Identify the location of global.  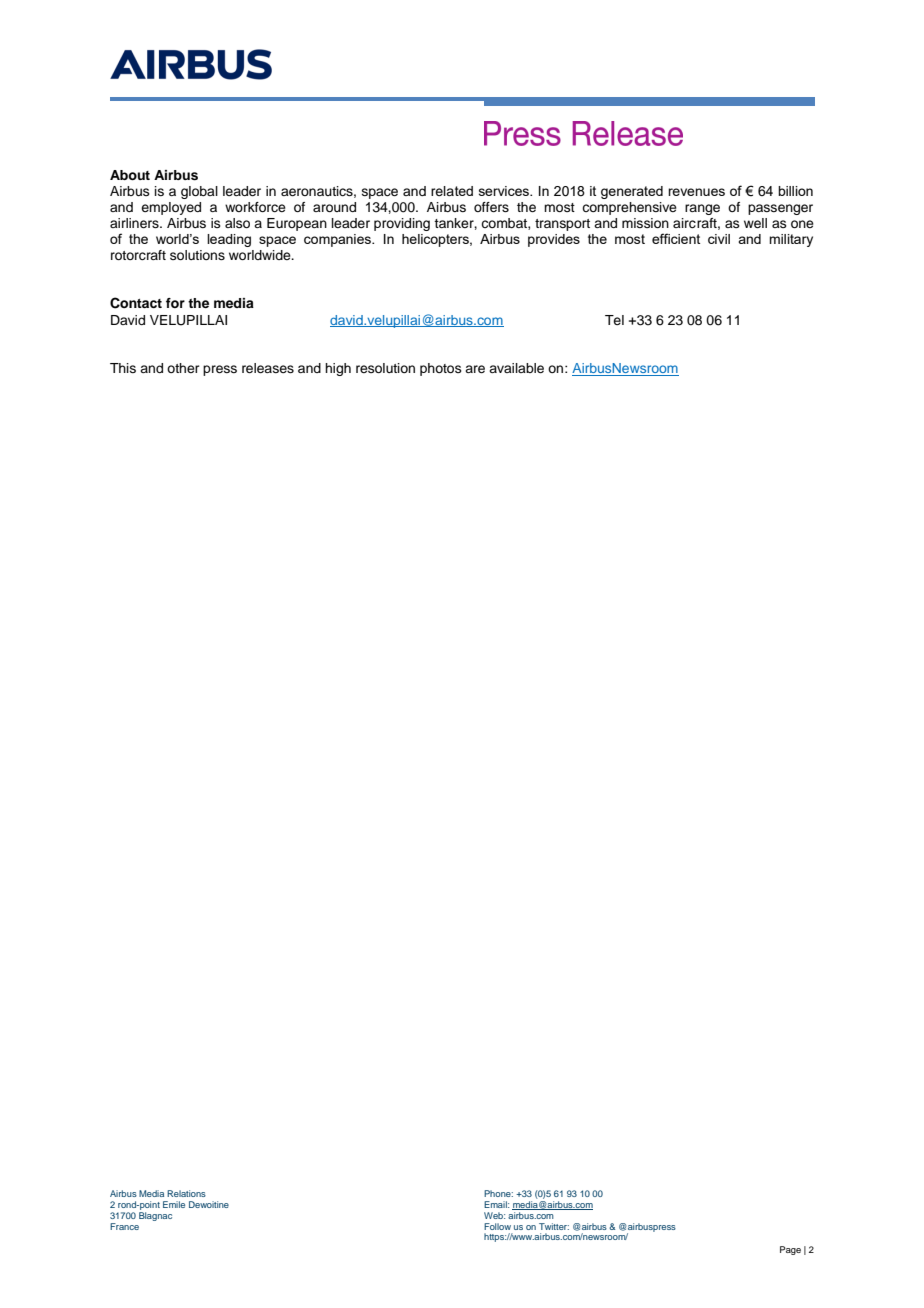
(199, 192).
